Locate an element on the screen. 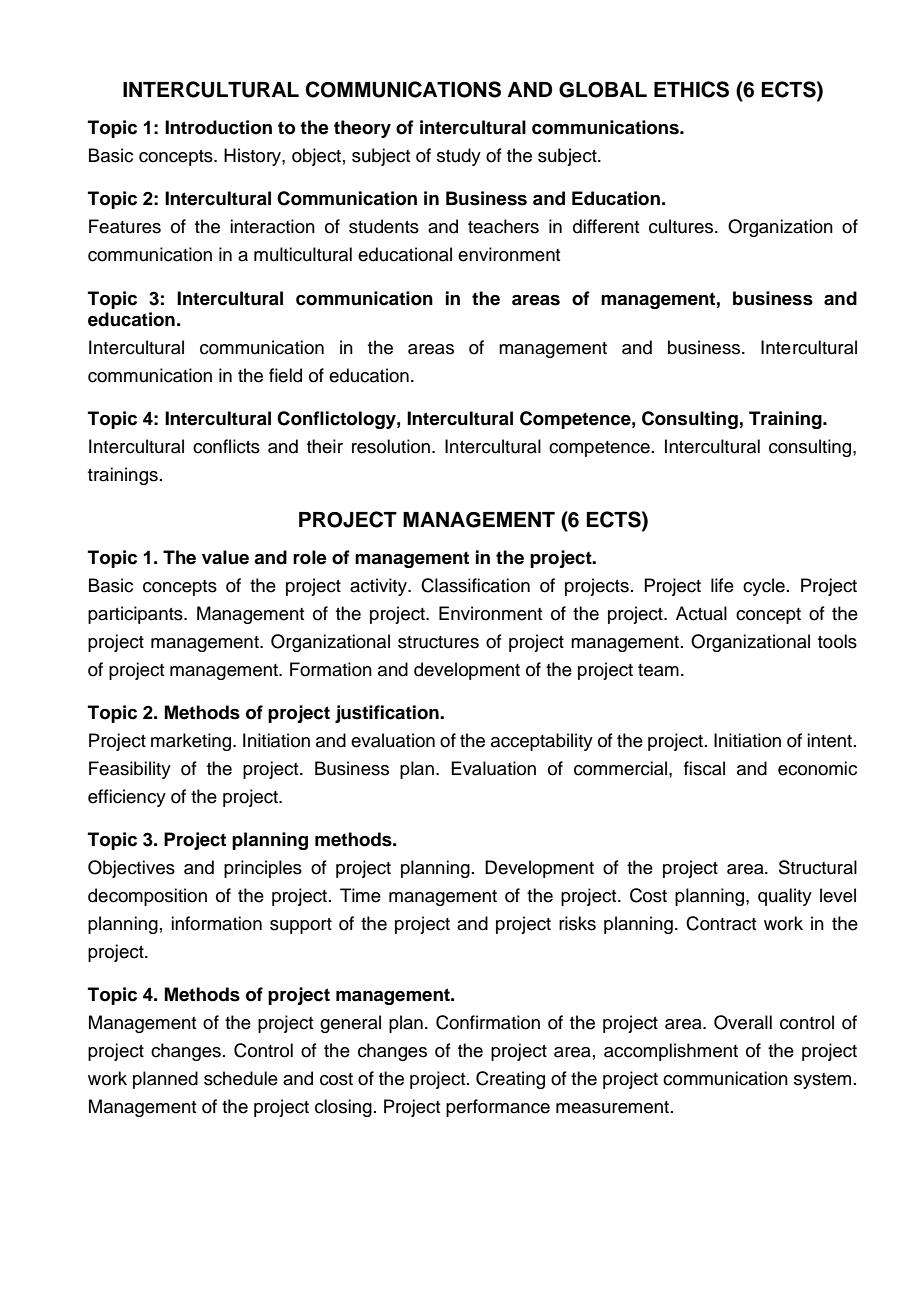 The width and height of the screenshot is (924, 1308). Creating is located at coordinates (510, 1080).
